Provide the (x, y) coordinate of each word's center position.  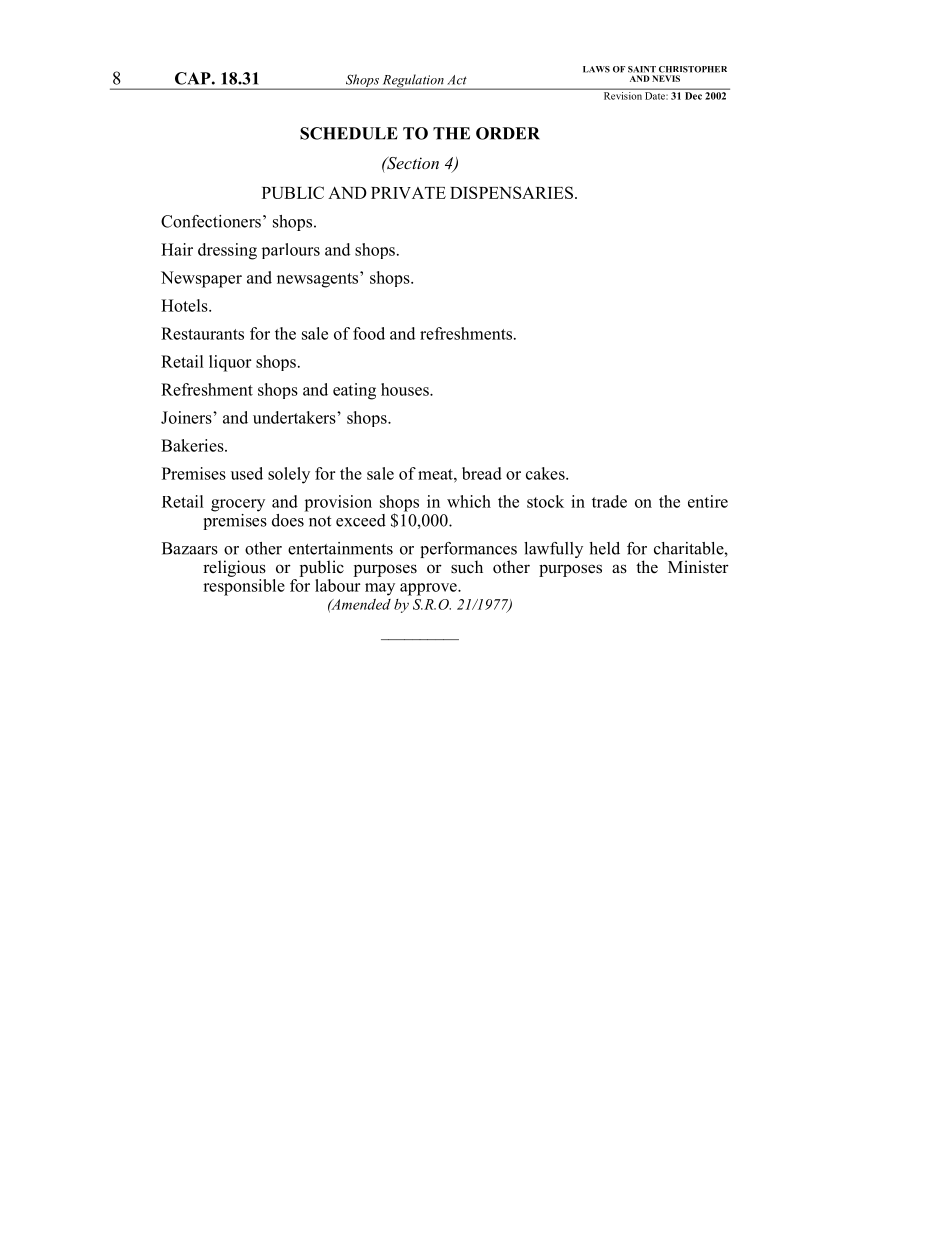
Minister (698, 567)
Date (655, 96)
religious (234, 568)
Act (457, 80)
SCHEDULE (349, 133)
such (467, 567)
